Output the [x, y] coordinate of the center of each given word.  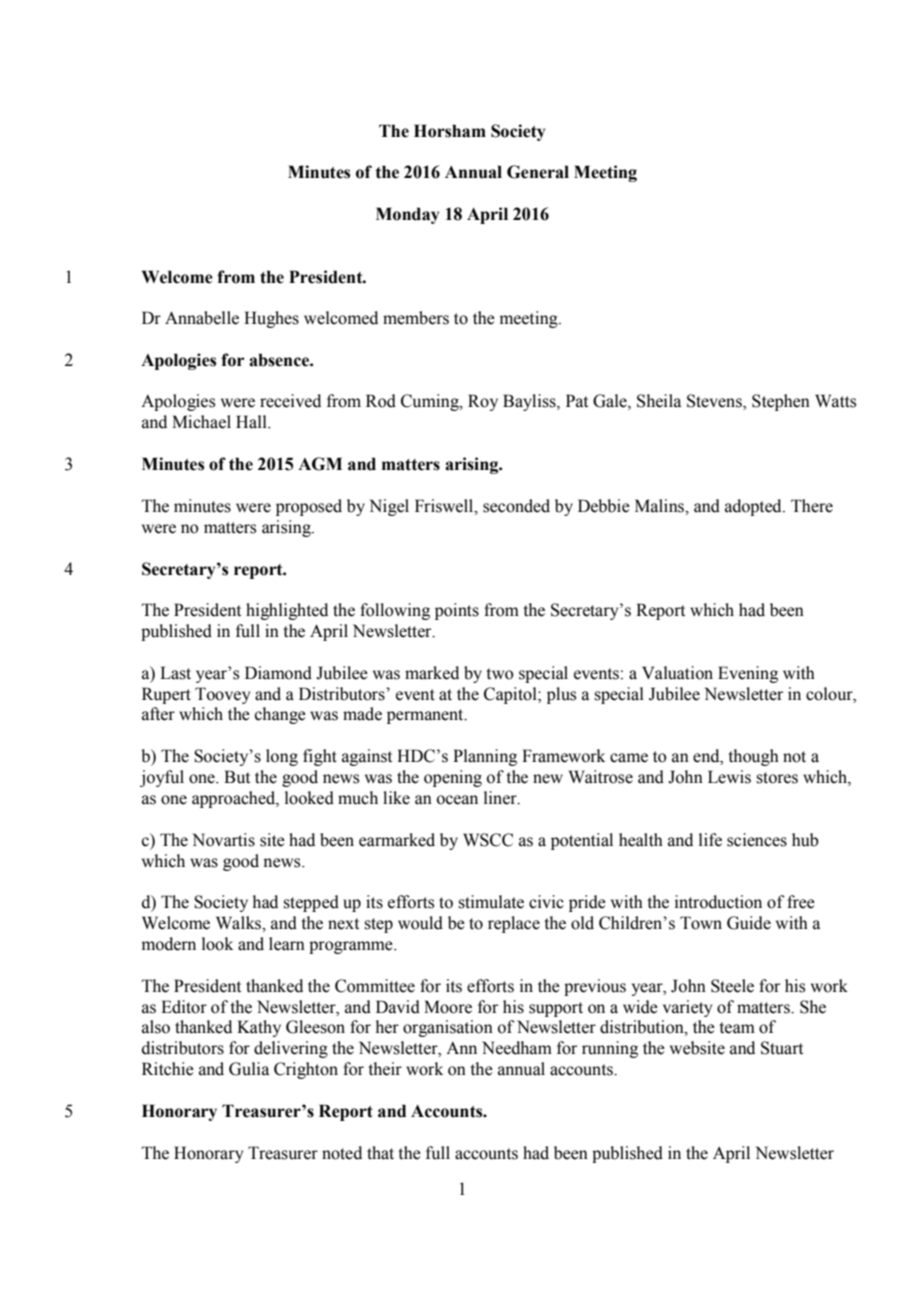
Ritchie [168, 1069]
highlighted [287, 611]
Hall [252, 422]
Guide [749, 923]
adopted [754, 507]
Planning [485, 757]
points [457, 611]
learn [287, 944]
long [282, 757]
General [538, 172]
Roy [483, 402]
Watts [835, 401]
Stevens [715, 402]
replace [514, 924]
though [754, 757]
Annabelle [202, 318]
